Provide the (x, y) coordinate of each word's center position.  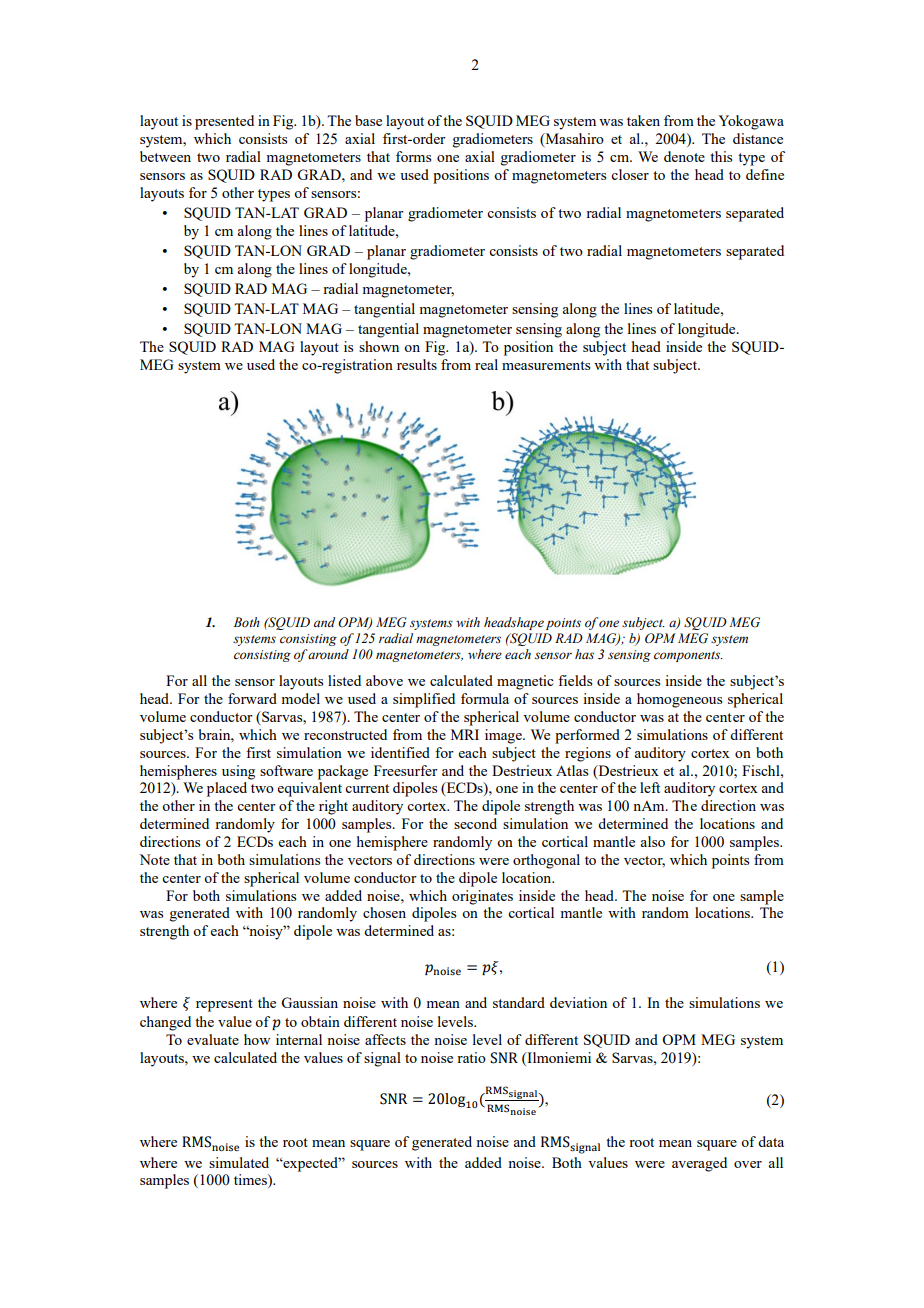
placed (227, 789)
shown (379, 346)
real (486, 364)
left (650, 787)
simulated (239, 1162)
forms (413, 156)
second (475, 823)
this (721, 156)
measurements (546, 365)
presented (224, 122)
